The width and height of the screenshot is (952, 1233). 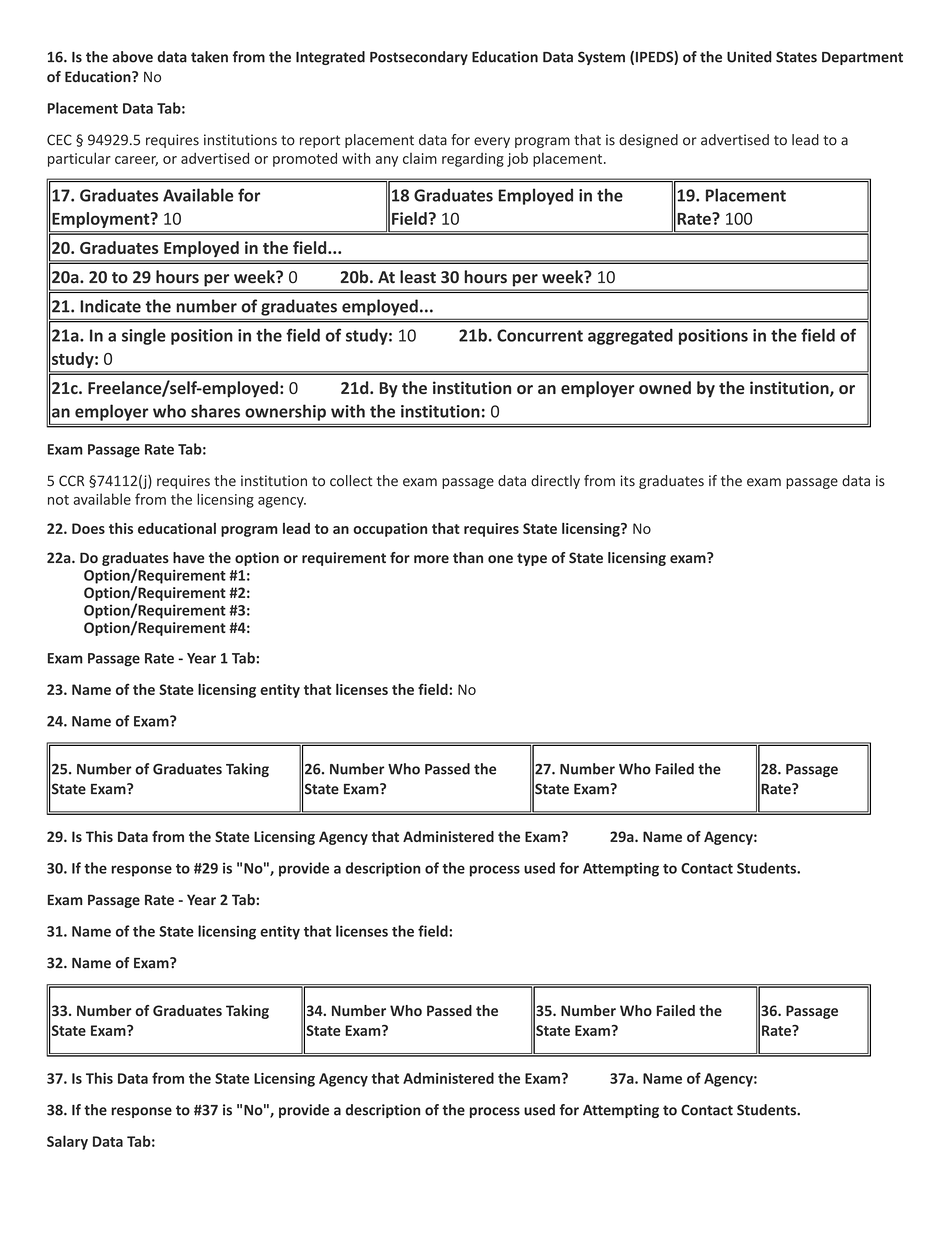 I want to click on more, so click(x=431, y=559).
